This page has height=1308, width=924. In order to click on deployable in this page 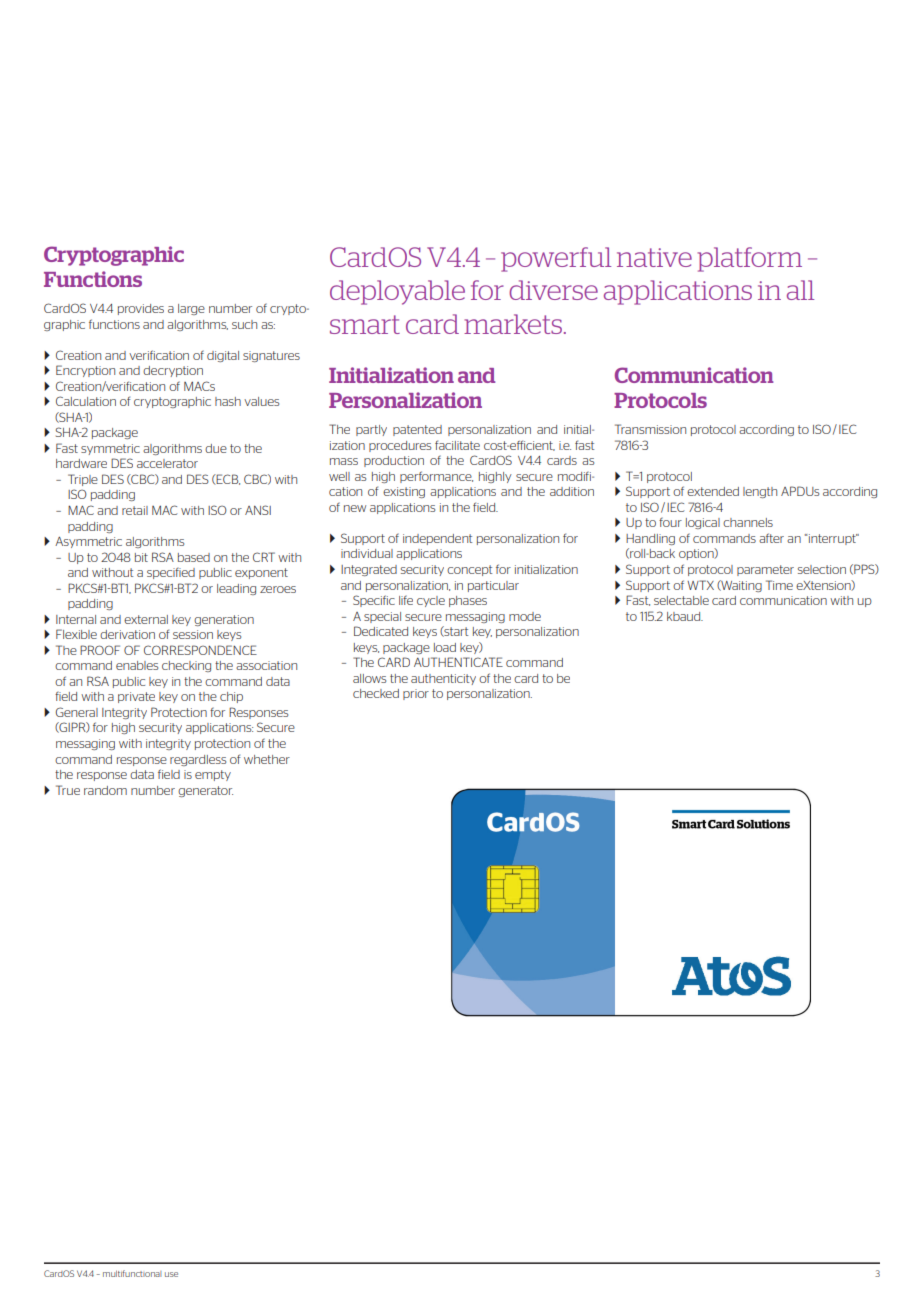, I will do `click(397, 292)`.
